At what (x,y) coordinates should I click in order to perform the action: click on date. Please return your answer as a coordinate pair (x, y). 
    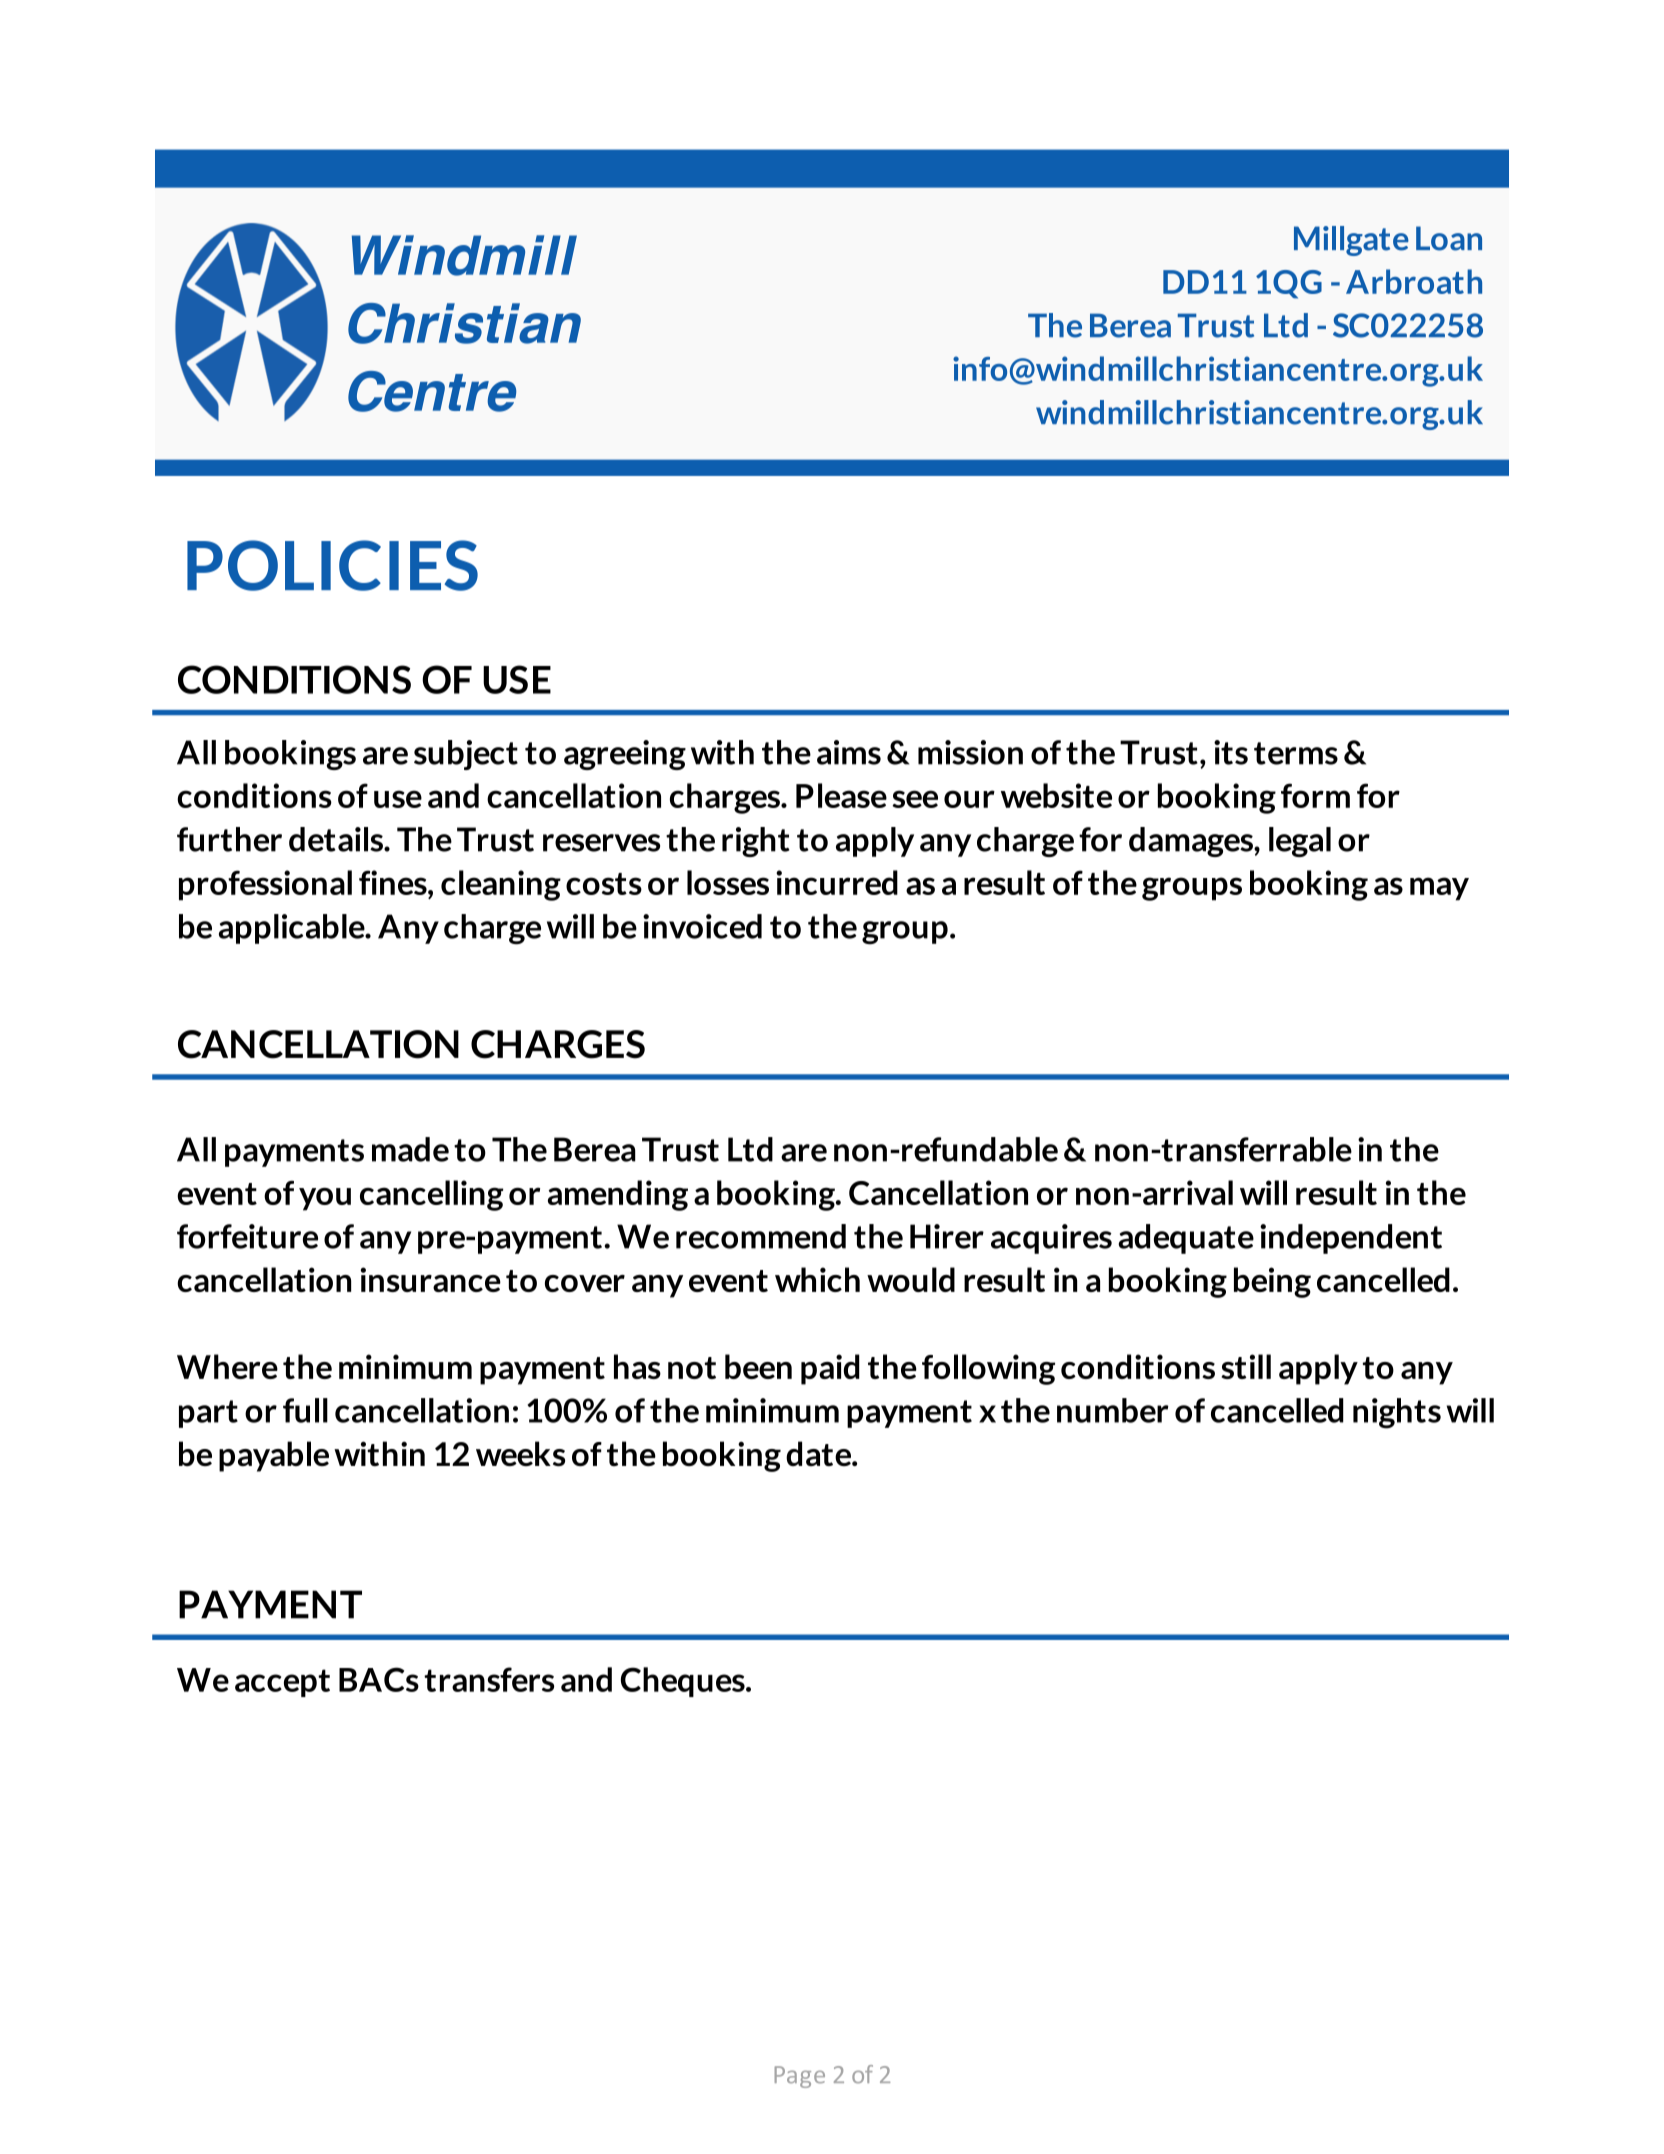
    Looking at the image, I should click on (819, 1453).
